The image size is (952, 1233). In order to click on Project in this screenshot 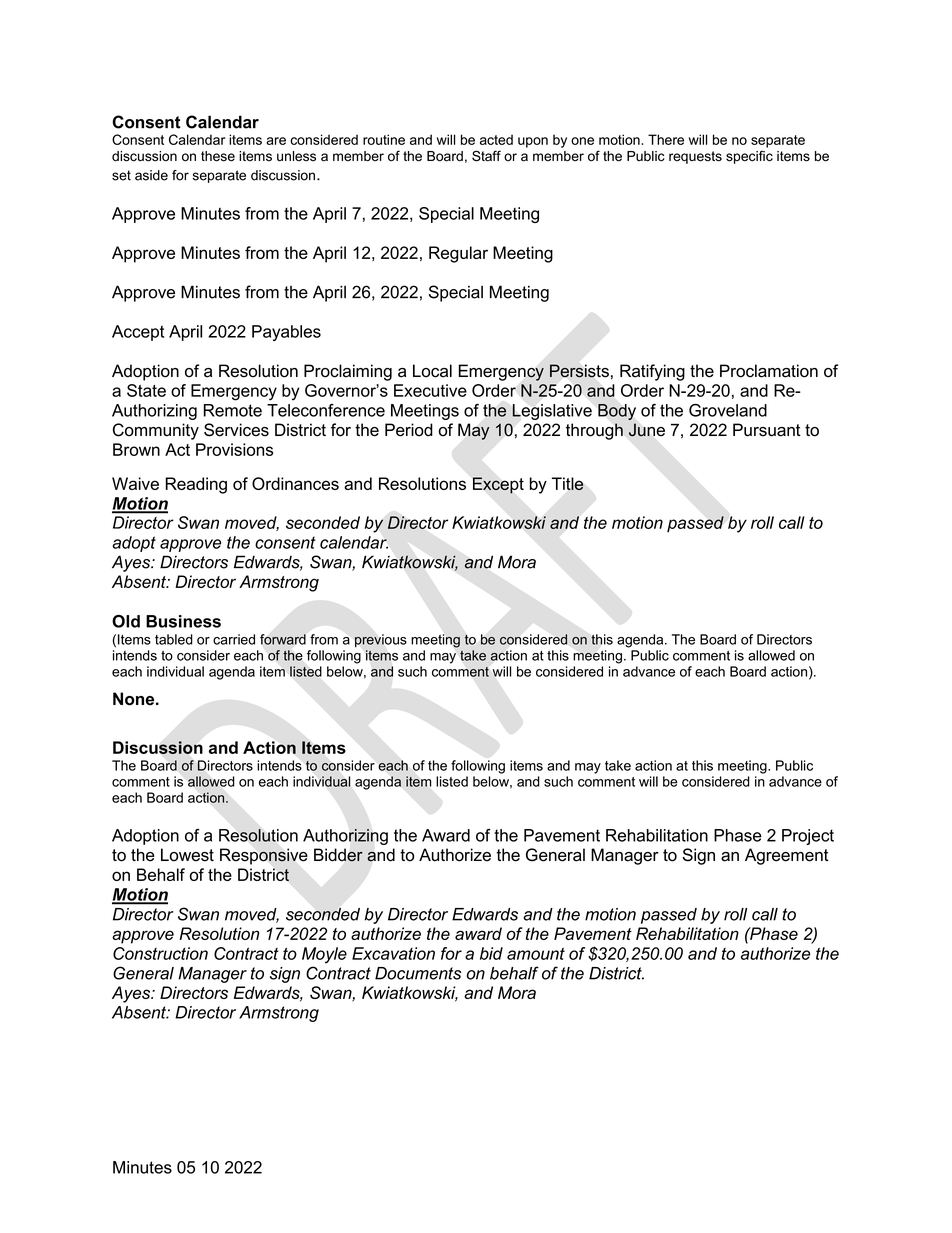, I will do `click(808, 837)`.
